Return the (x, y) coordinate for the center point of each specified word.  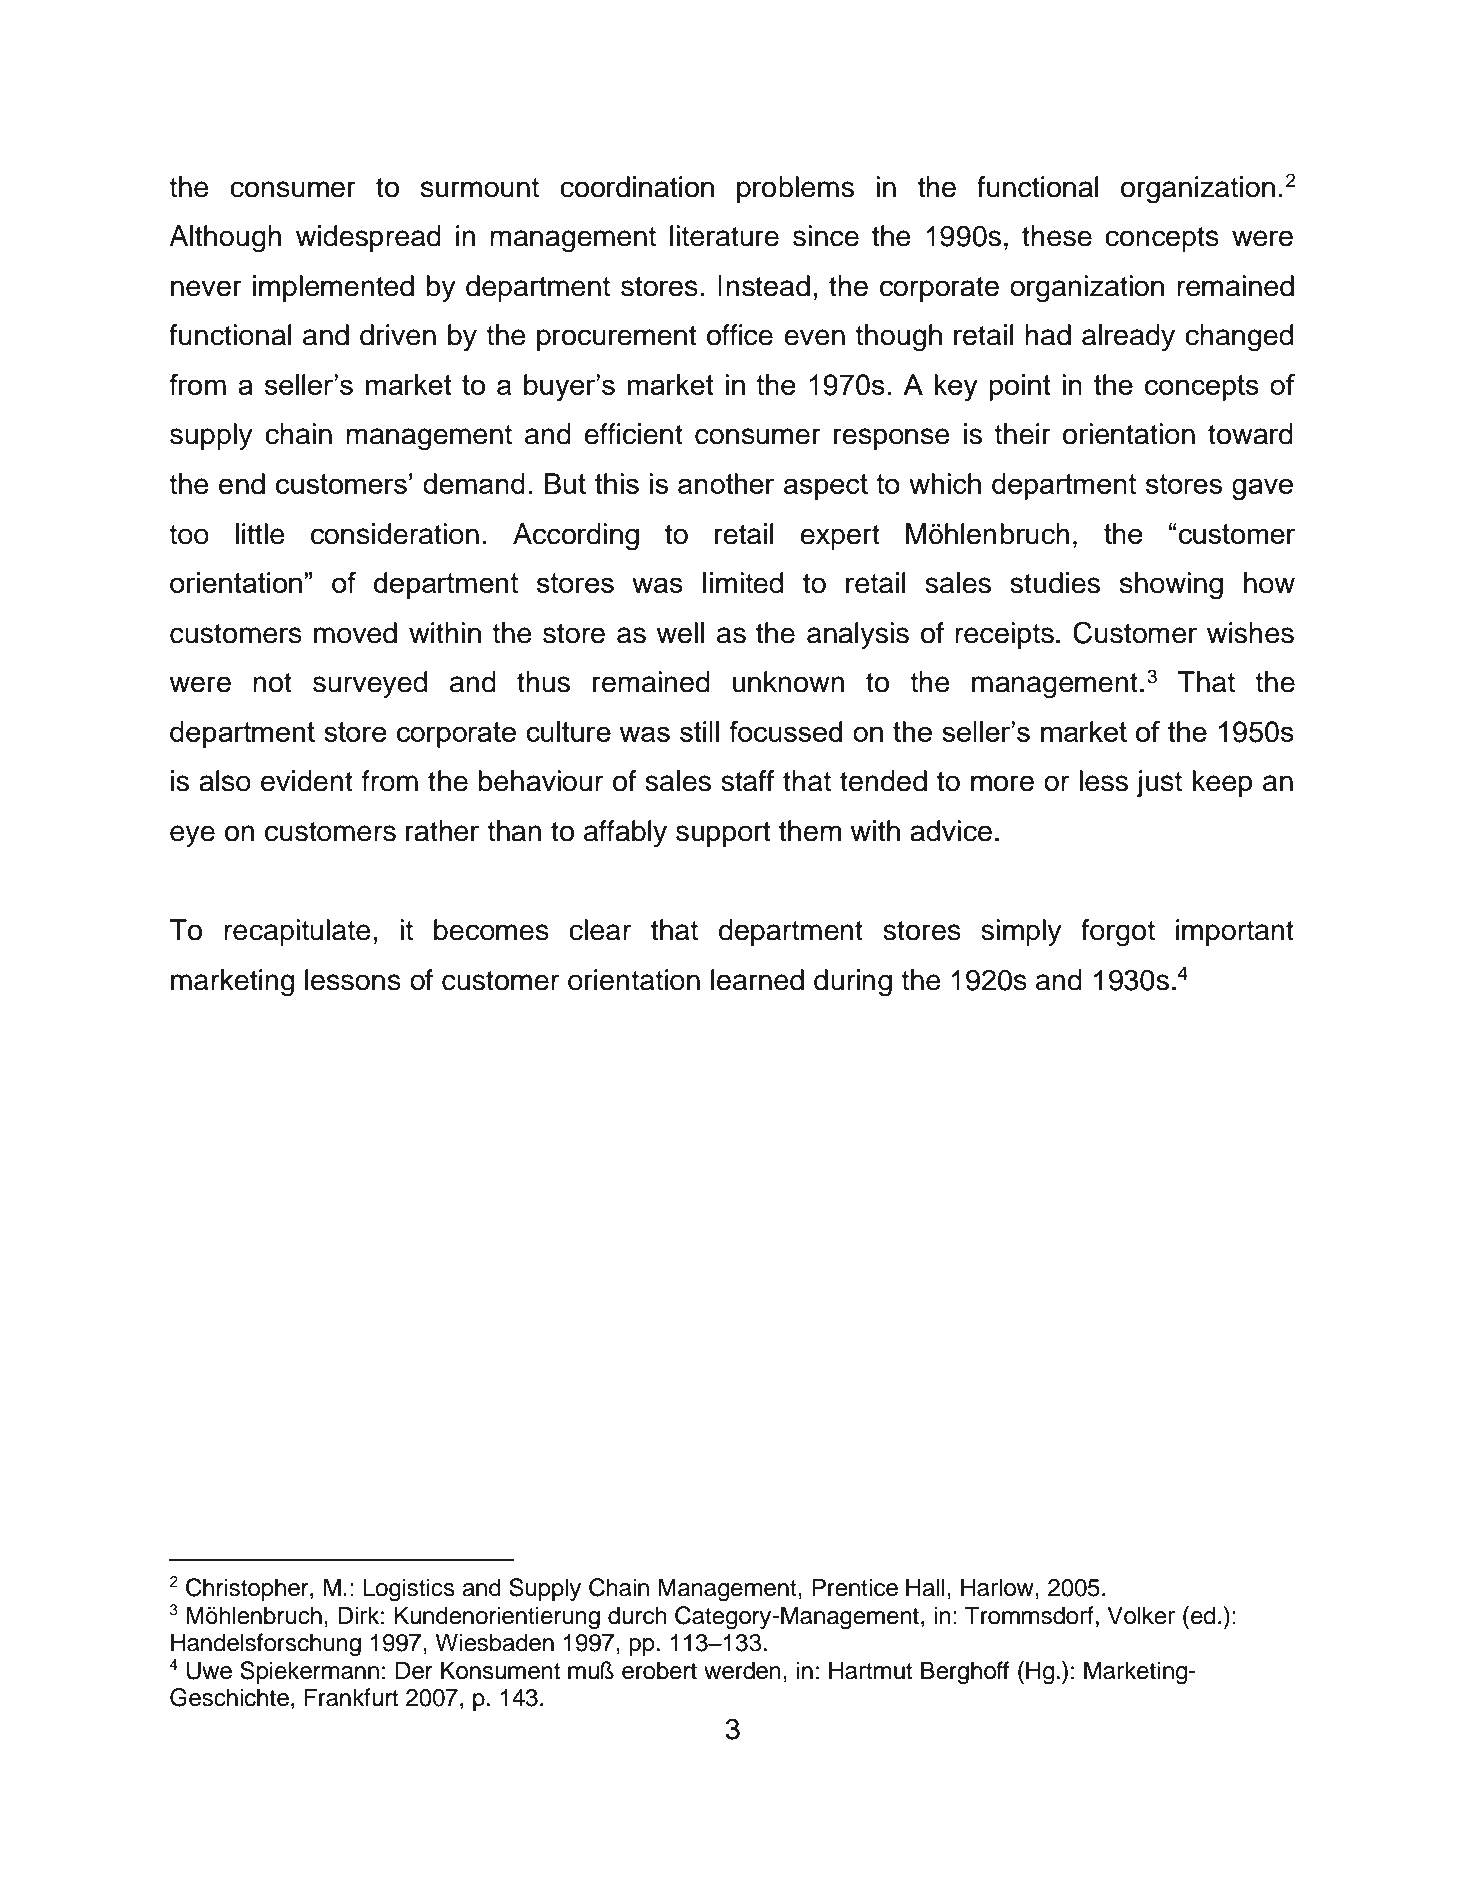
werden (742, 1670)
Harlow (998, 1587)
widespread (368, 238)
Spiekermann (309, 1672)
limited (743, 583)
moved (355, 633)
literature (724, 236)
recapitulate (297, 932)
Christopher (248, 1589)
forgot (1118, 933)
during (853, 983)
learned (757, 980)
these (1057, 236)
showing (1171, 586)
